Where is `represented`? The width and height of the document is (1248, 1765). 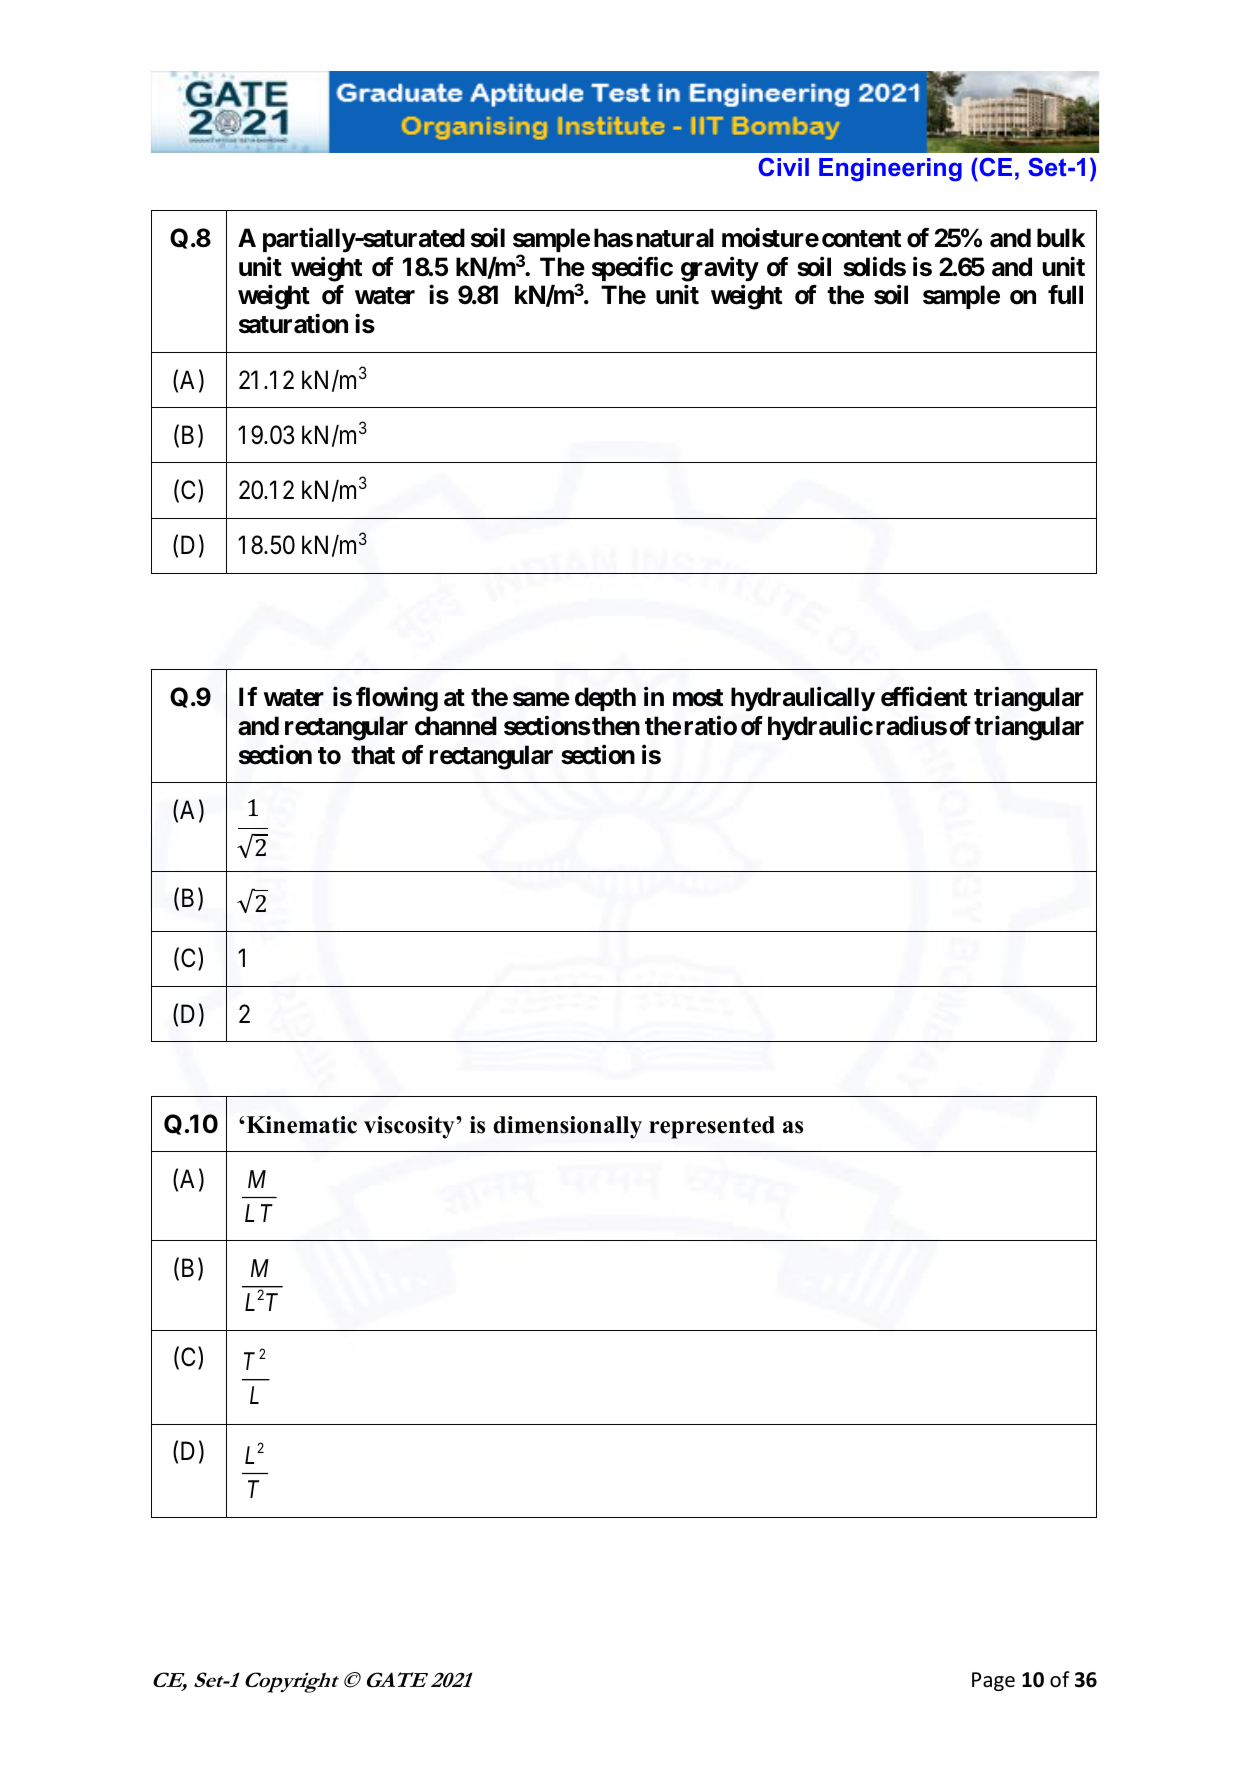 represented is located at coordinates (712, 1127).
